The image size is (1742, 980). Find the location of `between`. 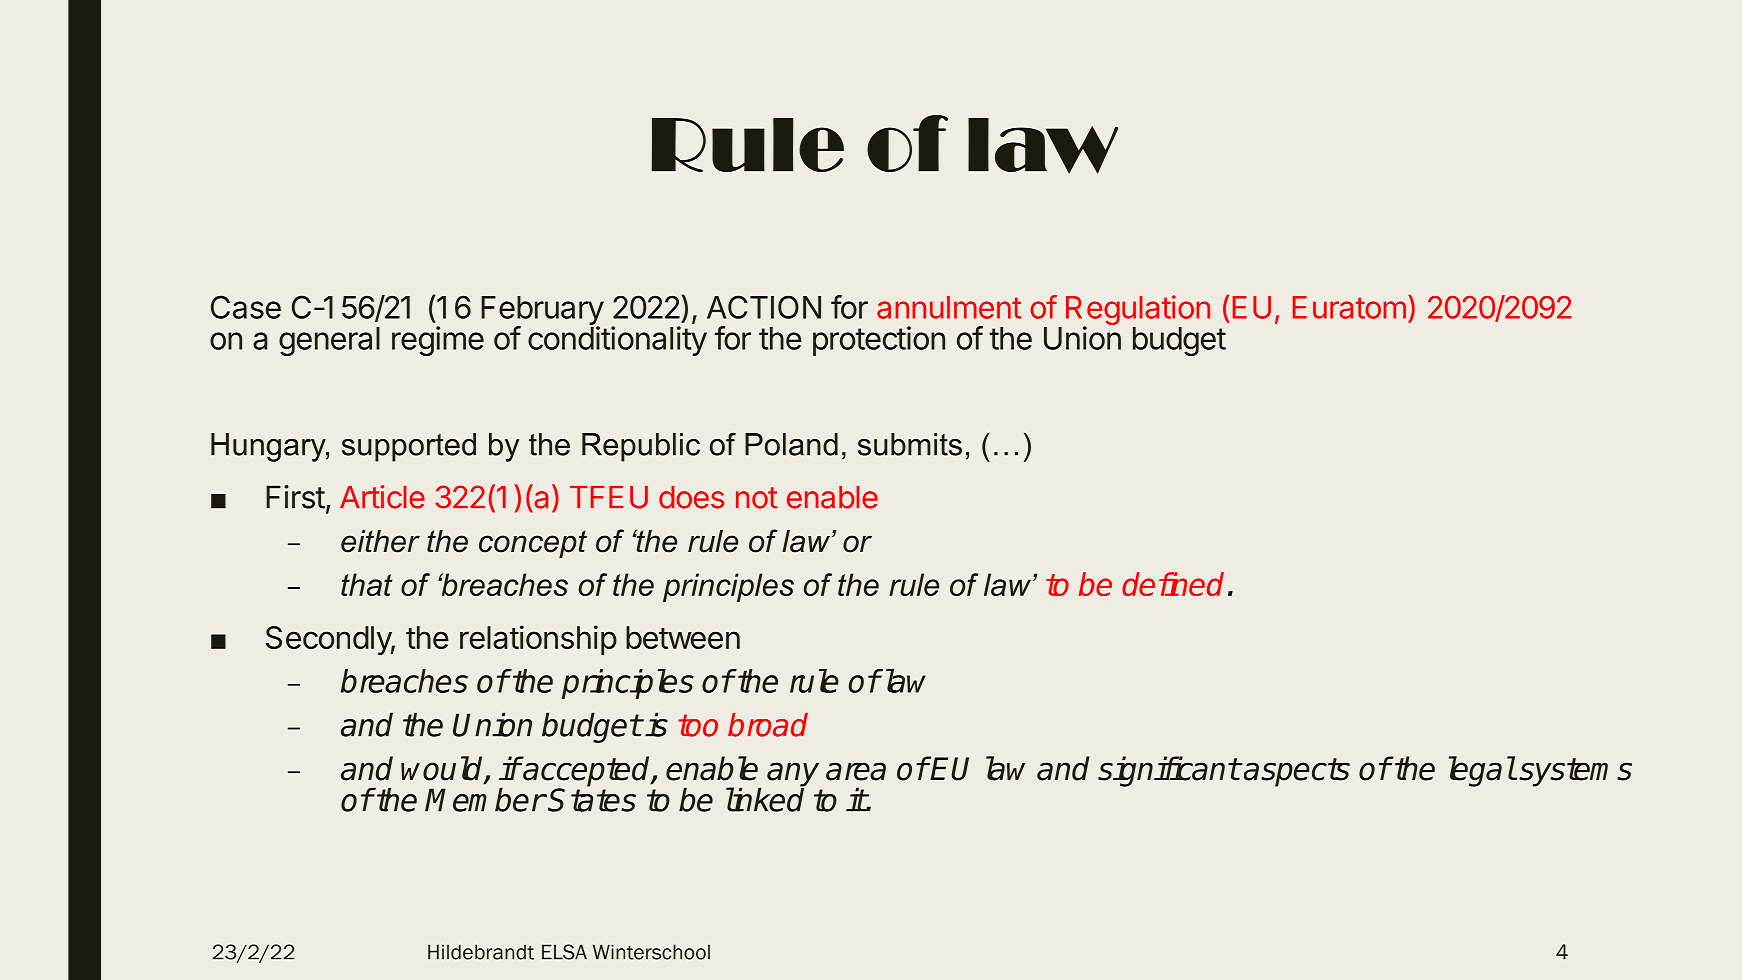

between is located at coordinates (683, 637).
